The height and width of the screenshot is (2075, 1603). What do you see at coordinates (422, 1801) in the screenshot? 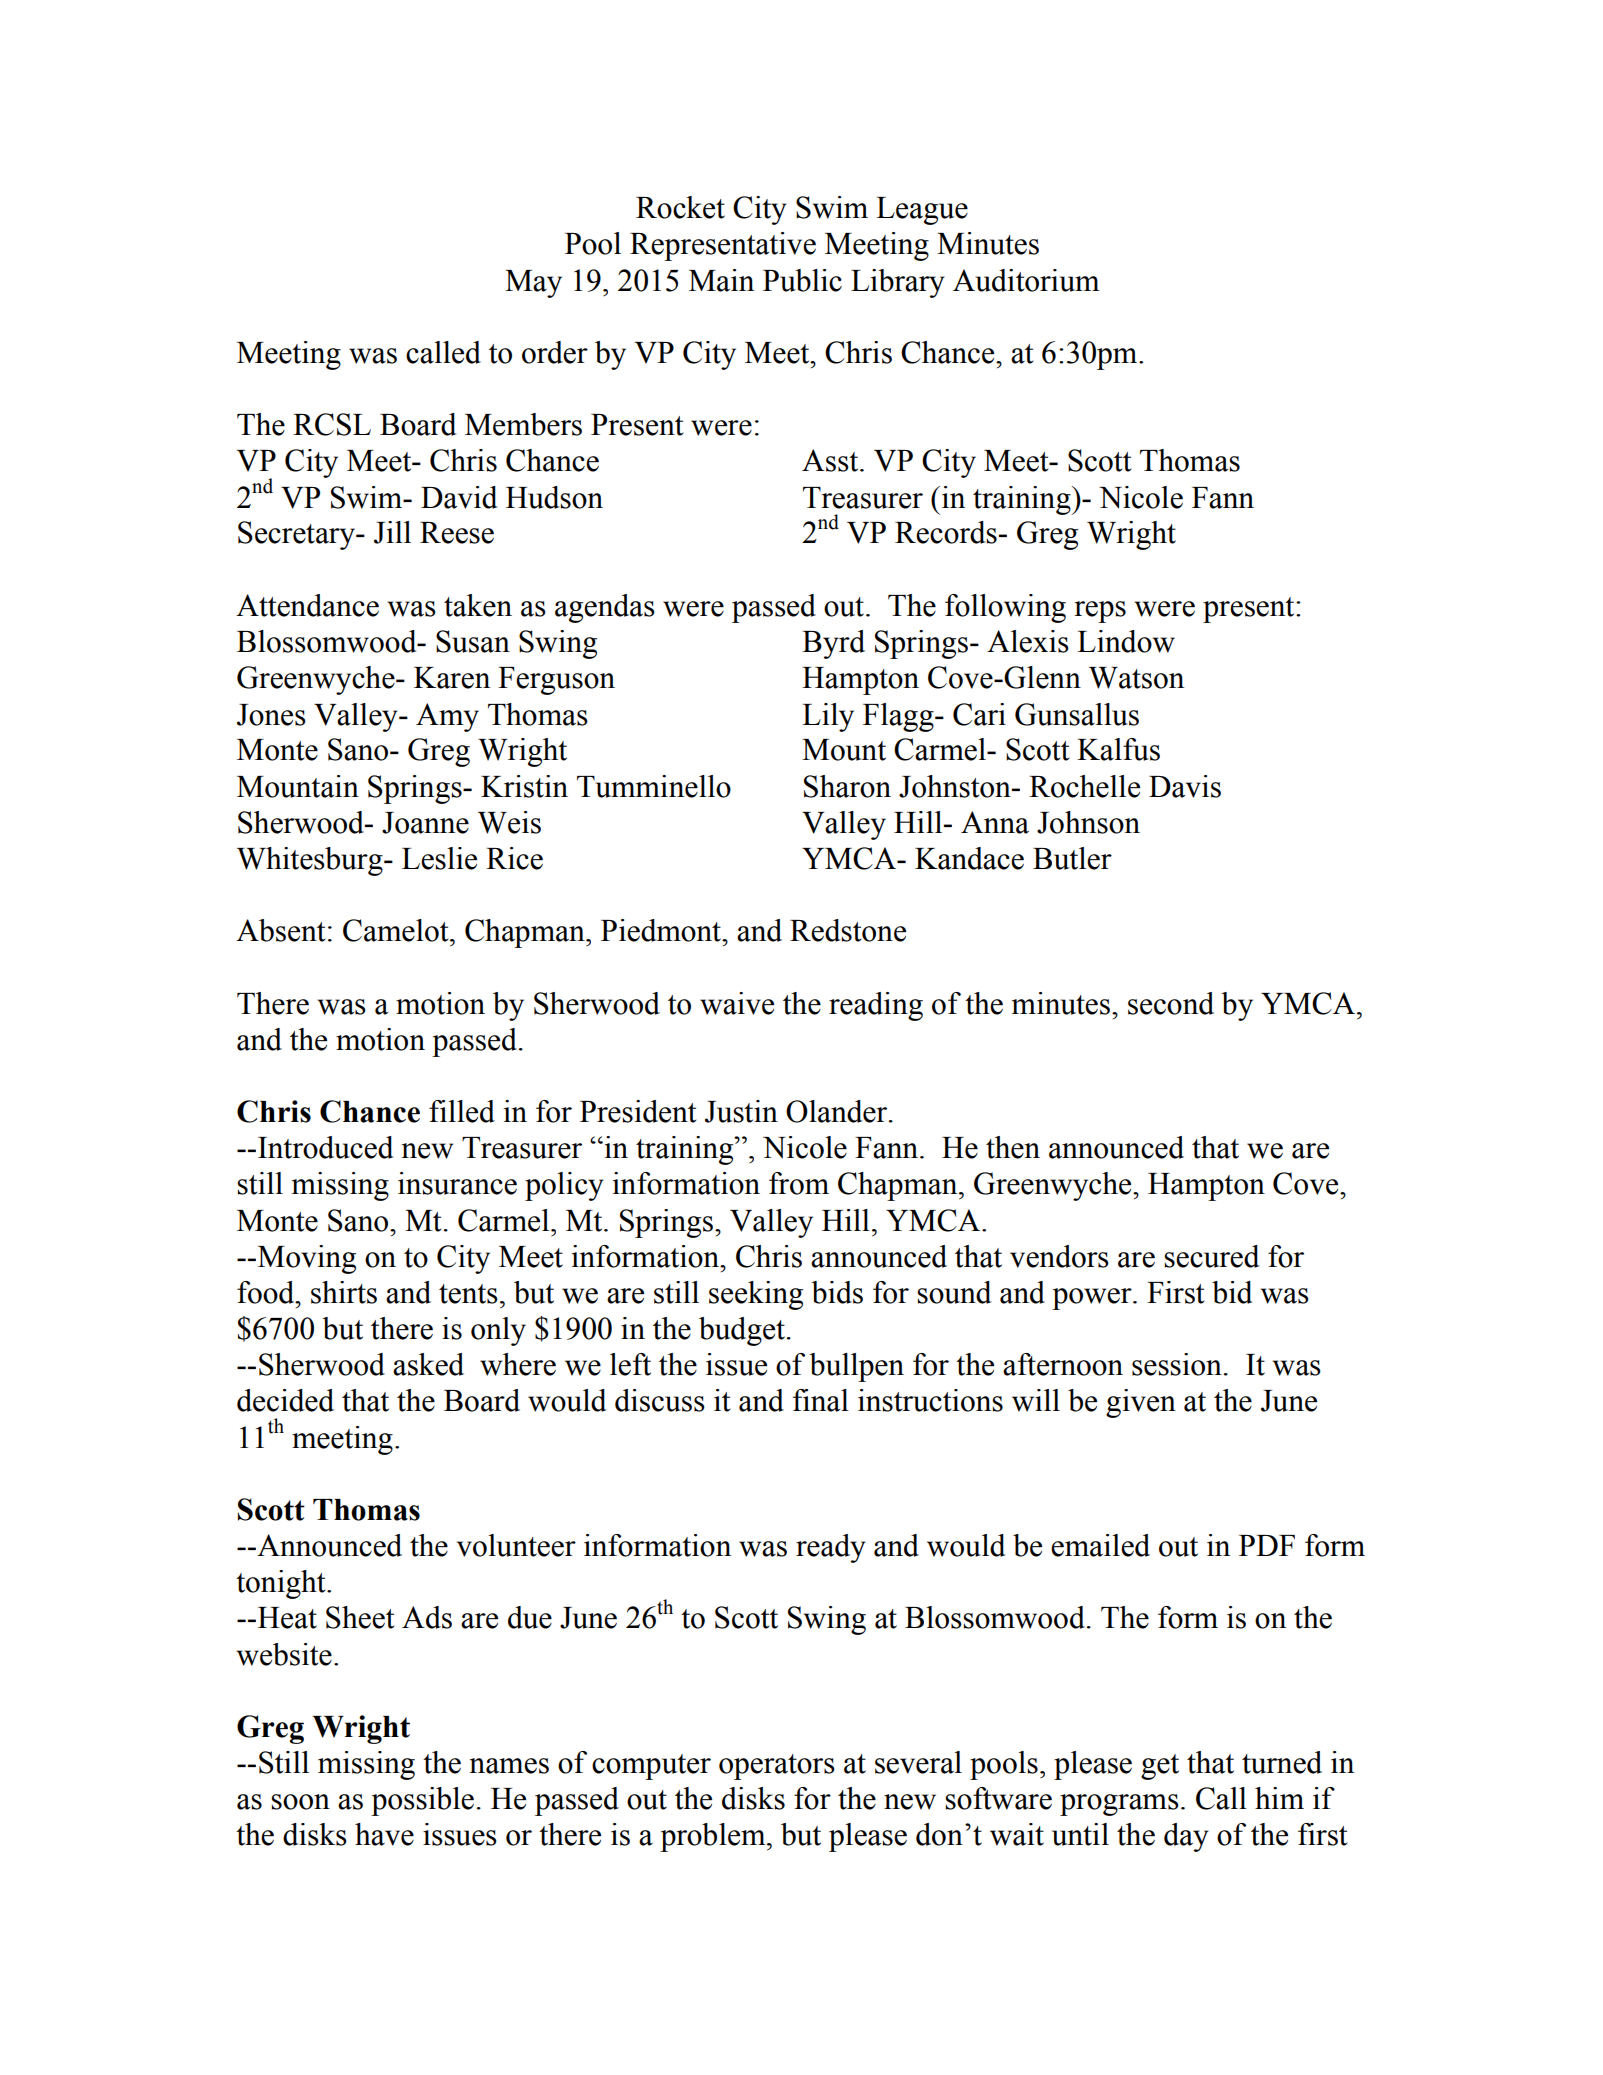
I see `possible` at bounding box center [422, 1801].
